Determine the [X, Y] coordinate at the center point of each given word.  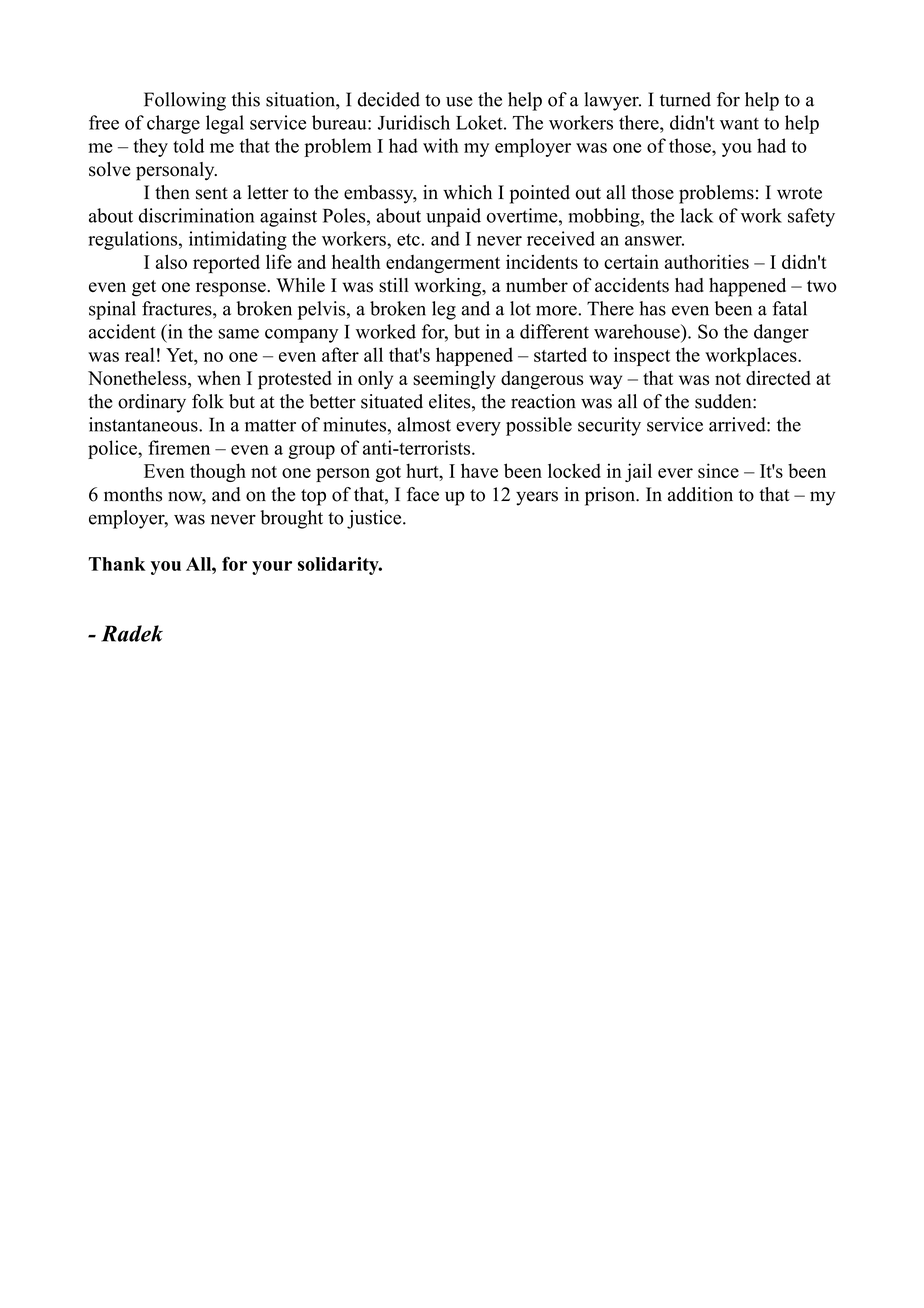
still [394, 285]
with [441, 145]
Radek [132, 633]
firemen [179, 447]
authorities [707, 261]
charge [173, 124]
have [479, 470]
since [718, 470]
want [739, 123]
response [232, 289]
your [272, 568]
